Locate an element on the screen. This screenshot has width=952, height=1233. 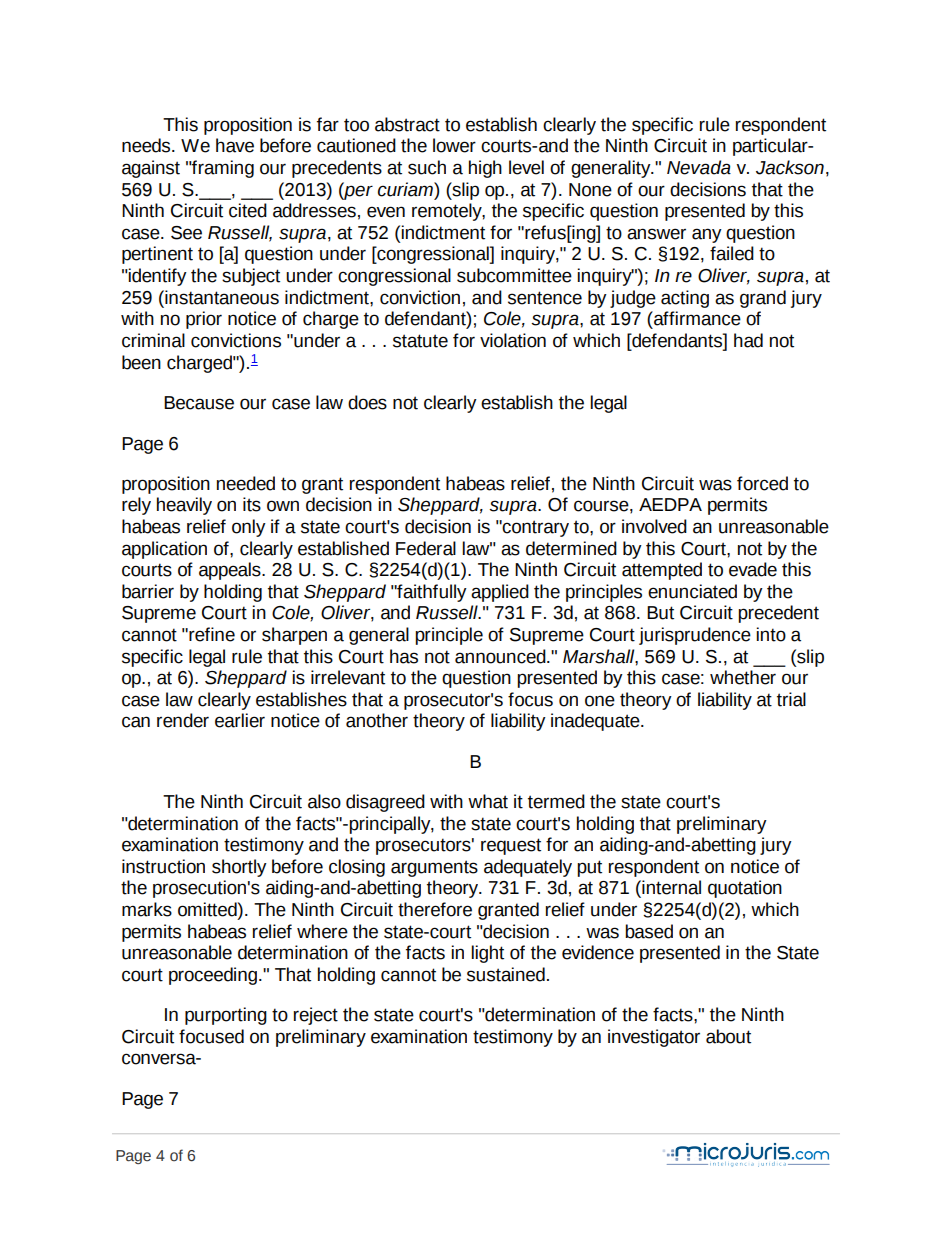
Nevada is located at coordinates (699, 167).
